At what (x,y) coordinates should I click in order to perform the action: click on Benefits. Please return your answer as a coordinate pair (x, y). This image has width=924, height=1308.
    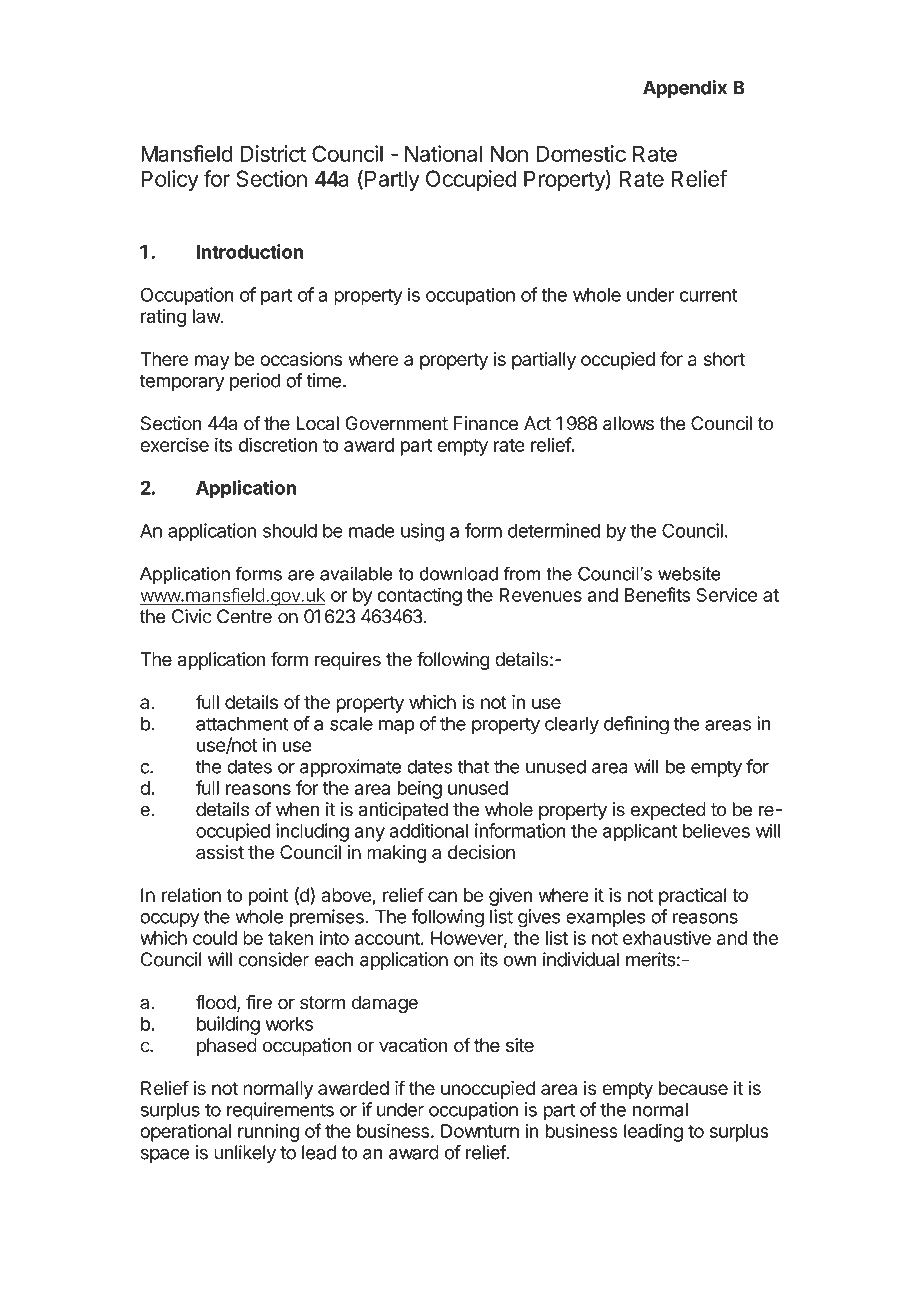
    Looking at the image, I should click on (657, 594).
